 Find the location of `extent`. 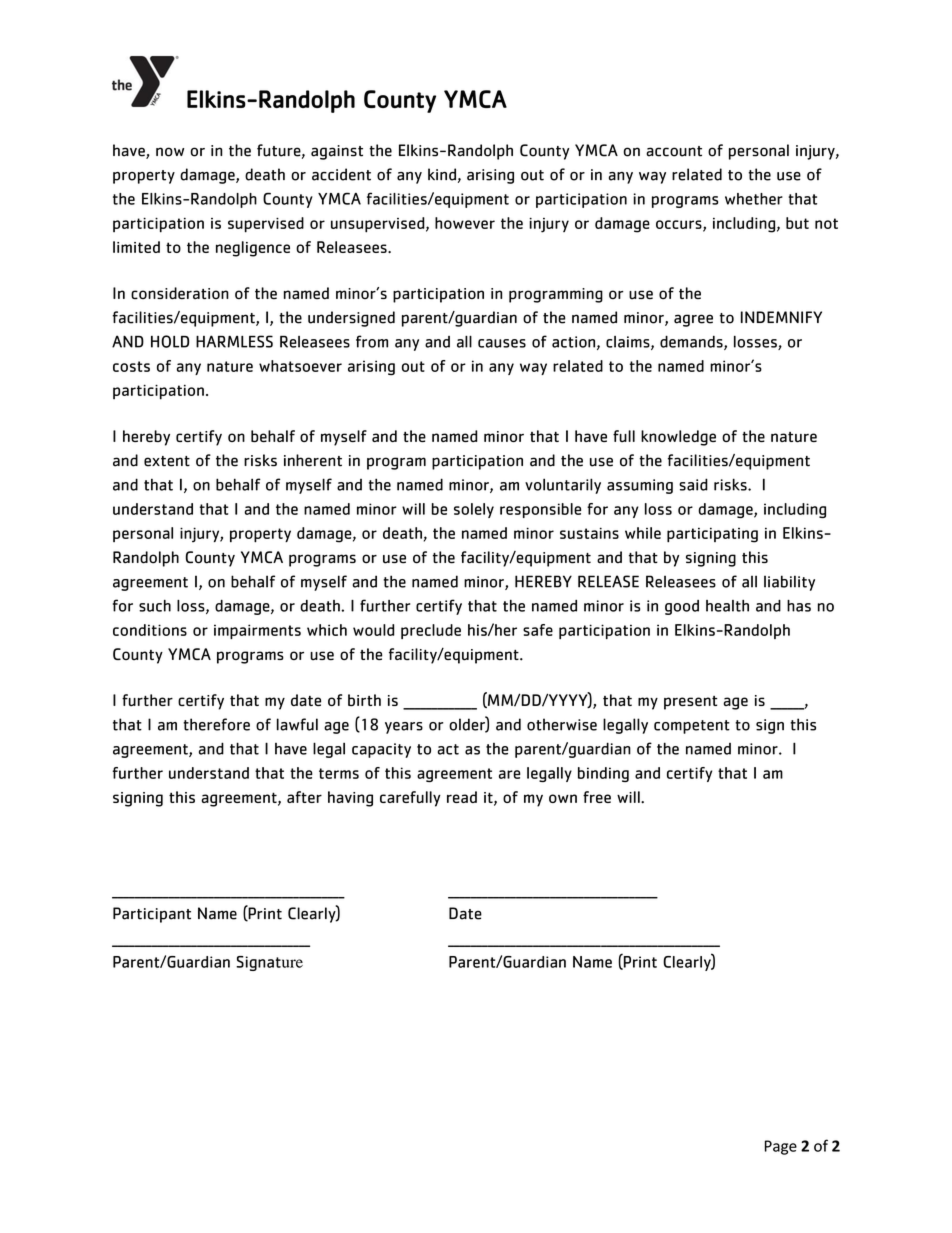

extent is located at coordinates (167, 461).
